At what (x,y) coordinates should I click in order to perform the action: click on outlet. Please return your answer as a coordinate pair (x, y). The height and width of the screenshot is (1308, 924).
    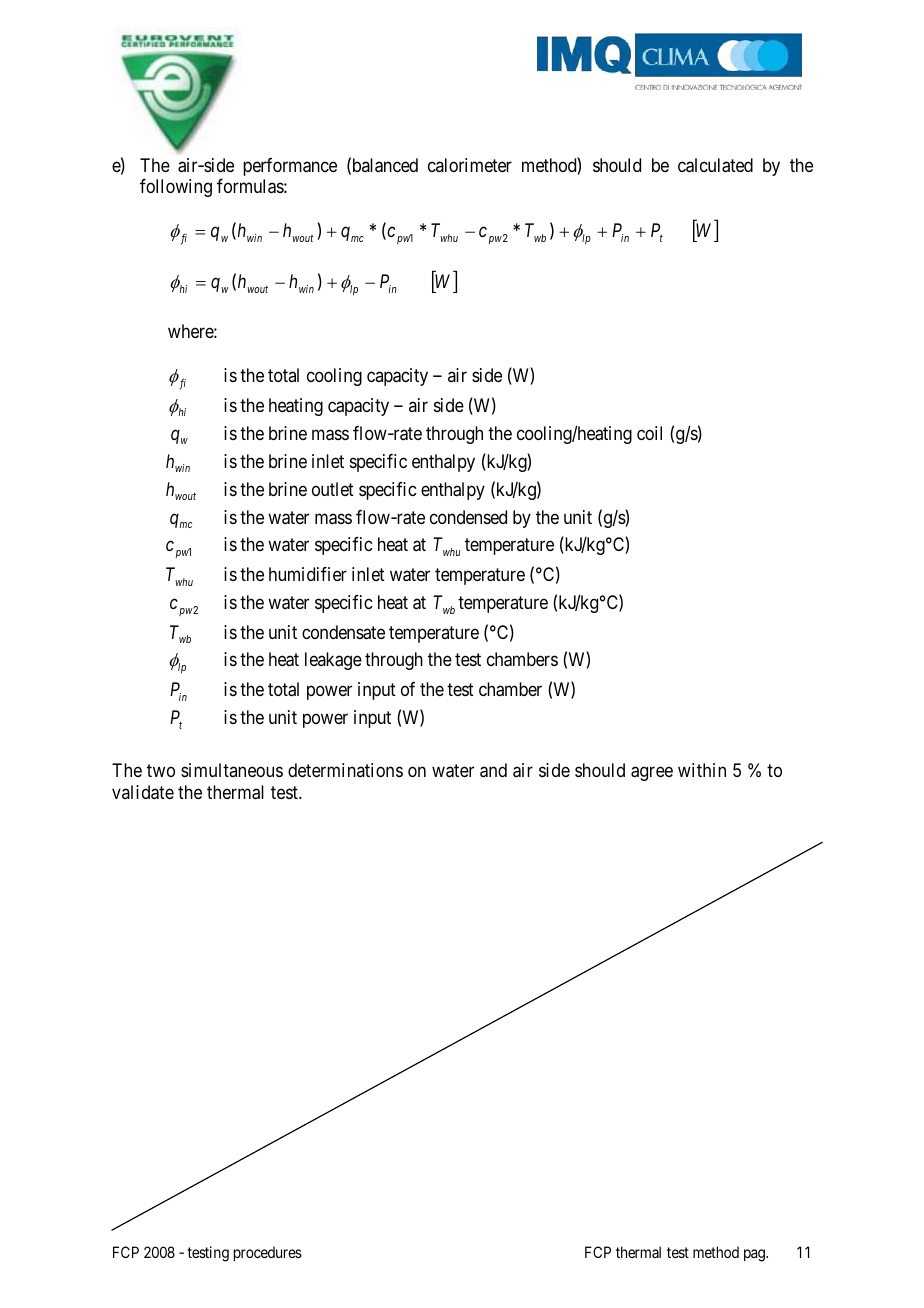
    Looking at the image, I should click on (333, 489).
